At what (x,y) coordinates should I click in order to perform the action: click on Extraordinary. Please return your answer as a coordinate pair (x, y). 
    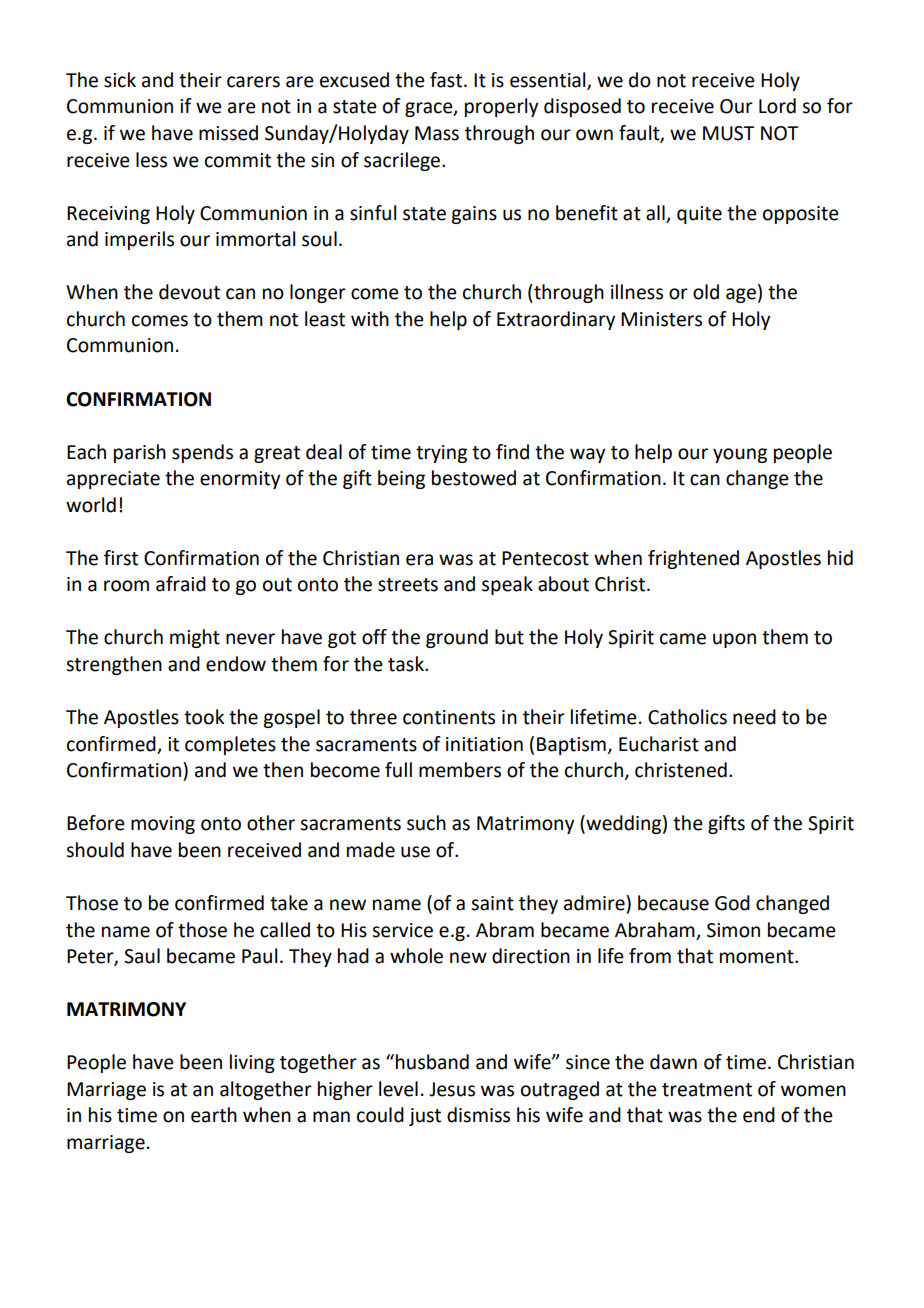
    Looking at the image, I should click on (556, 320).
